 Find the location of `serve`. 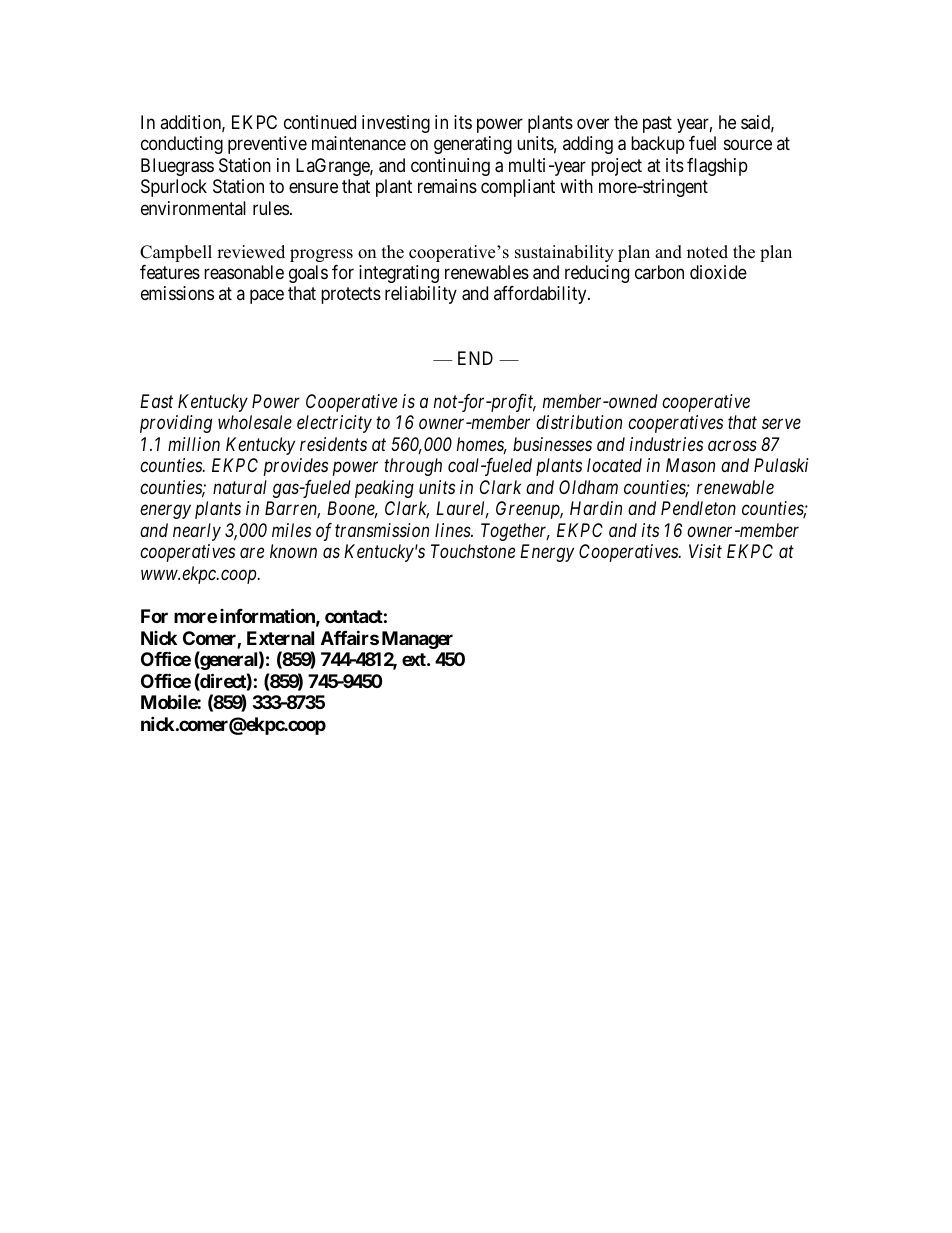

serve is located at coordinates (781, 424).
